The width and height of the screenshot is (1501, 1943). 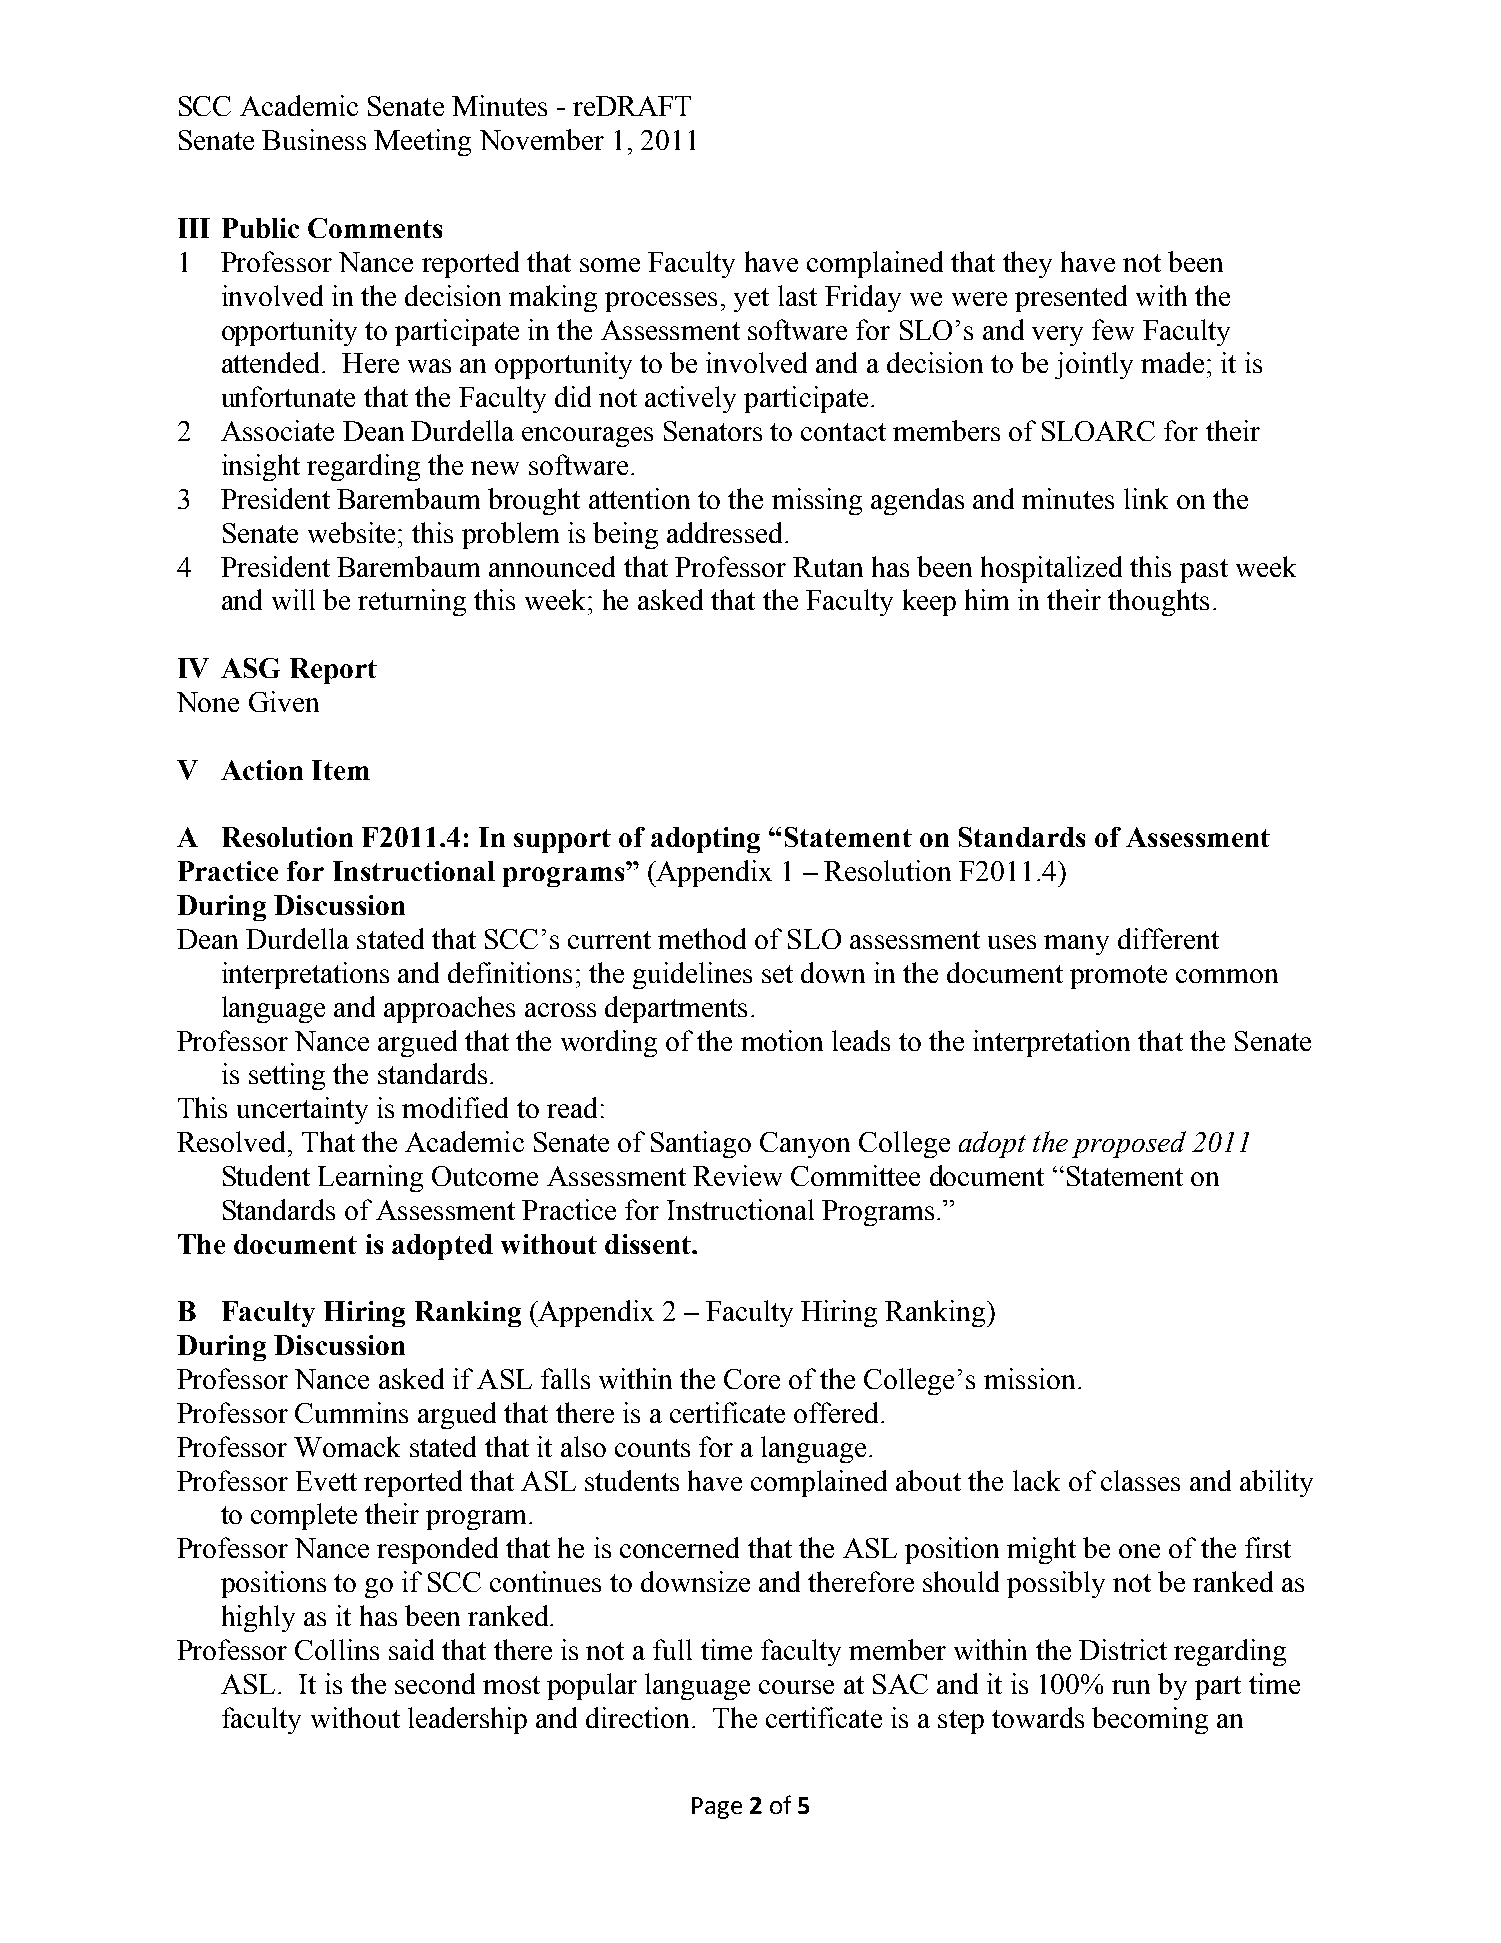 I want to click on Business, so click(x=314, y=139).
